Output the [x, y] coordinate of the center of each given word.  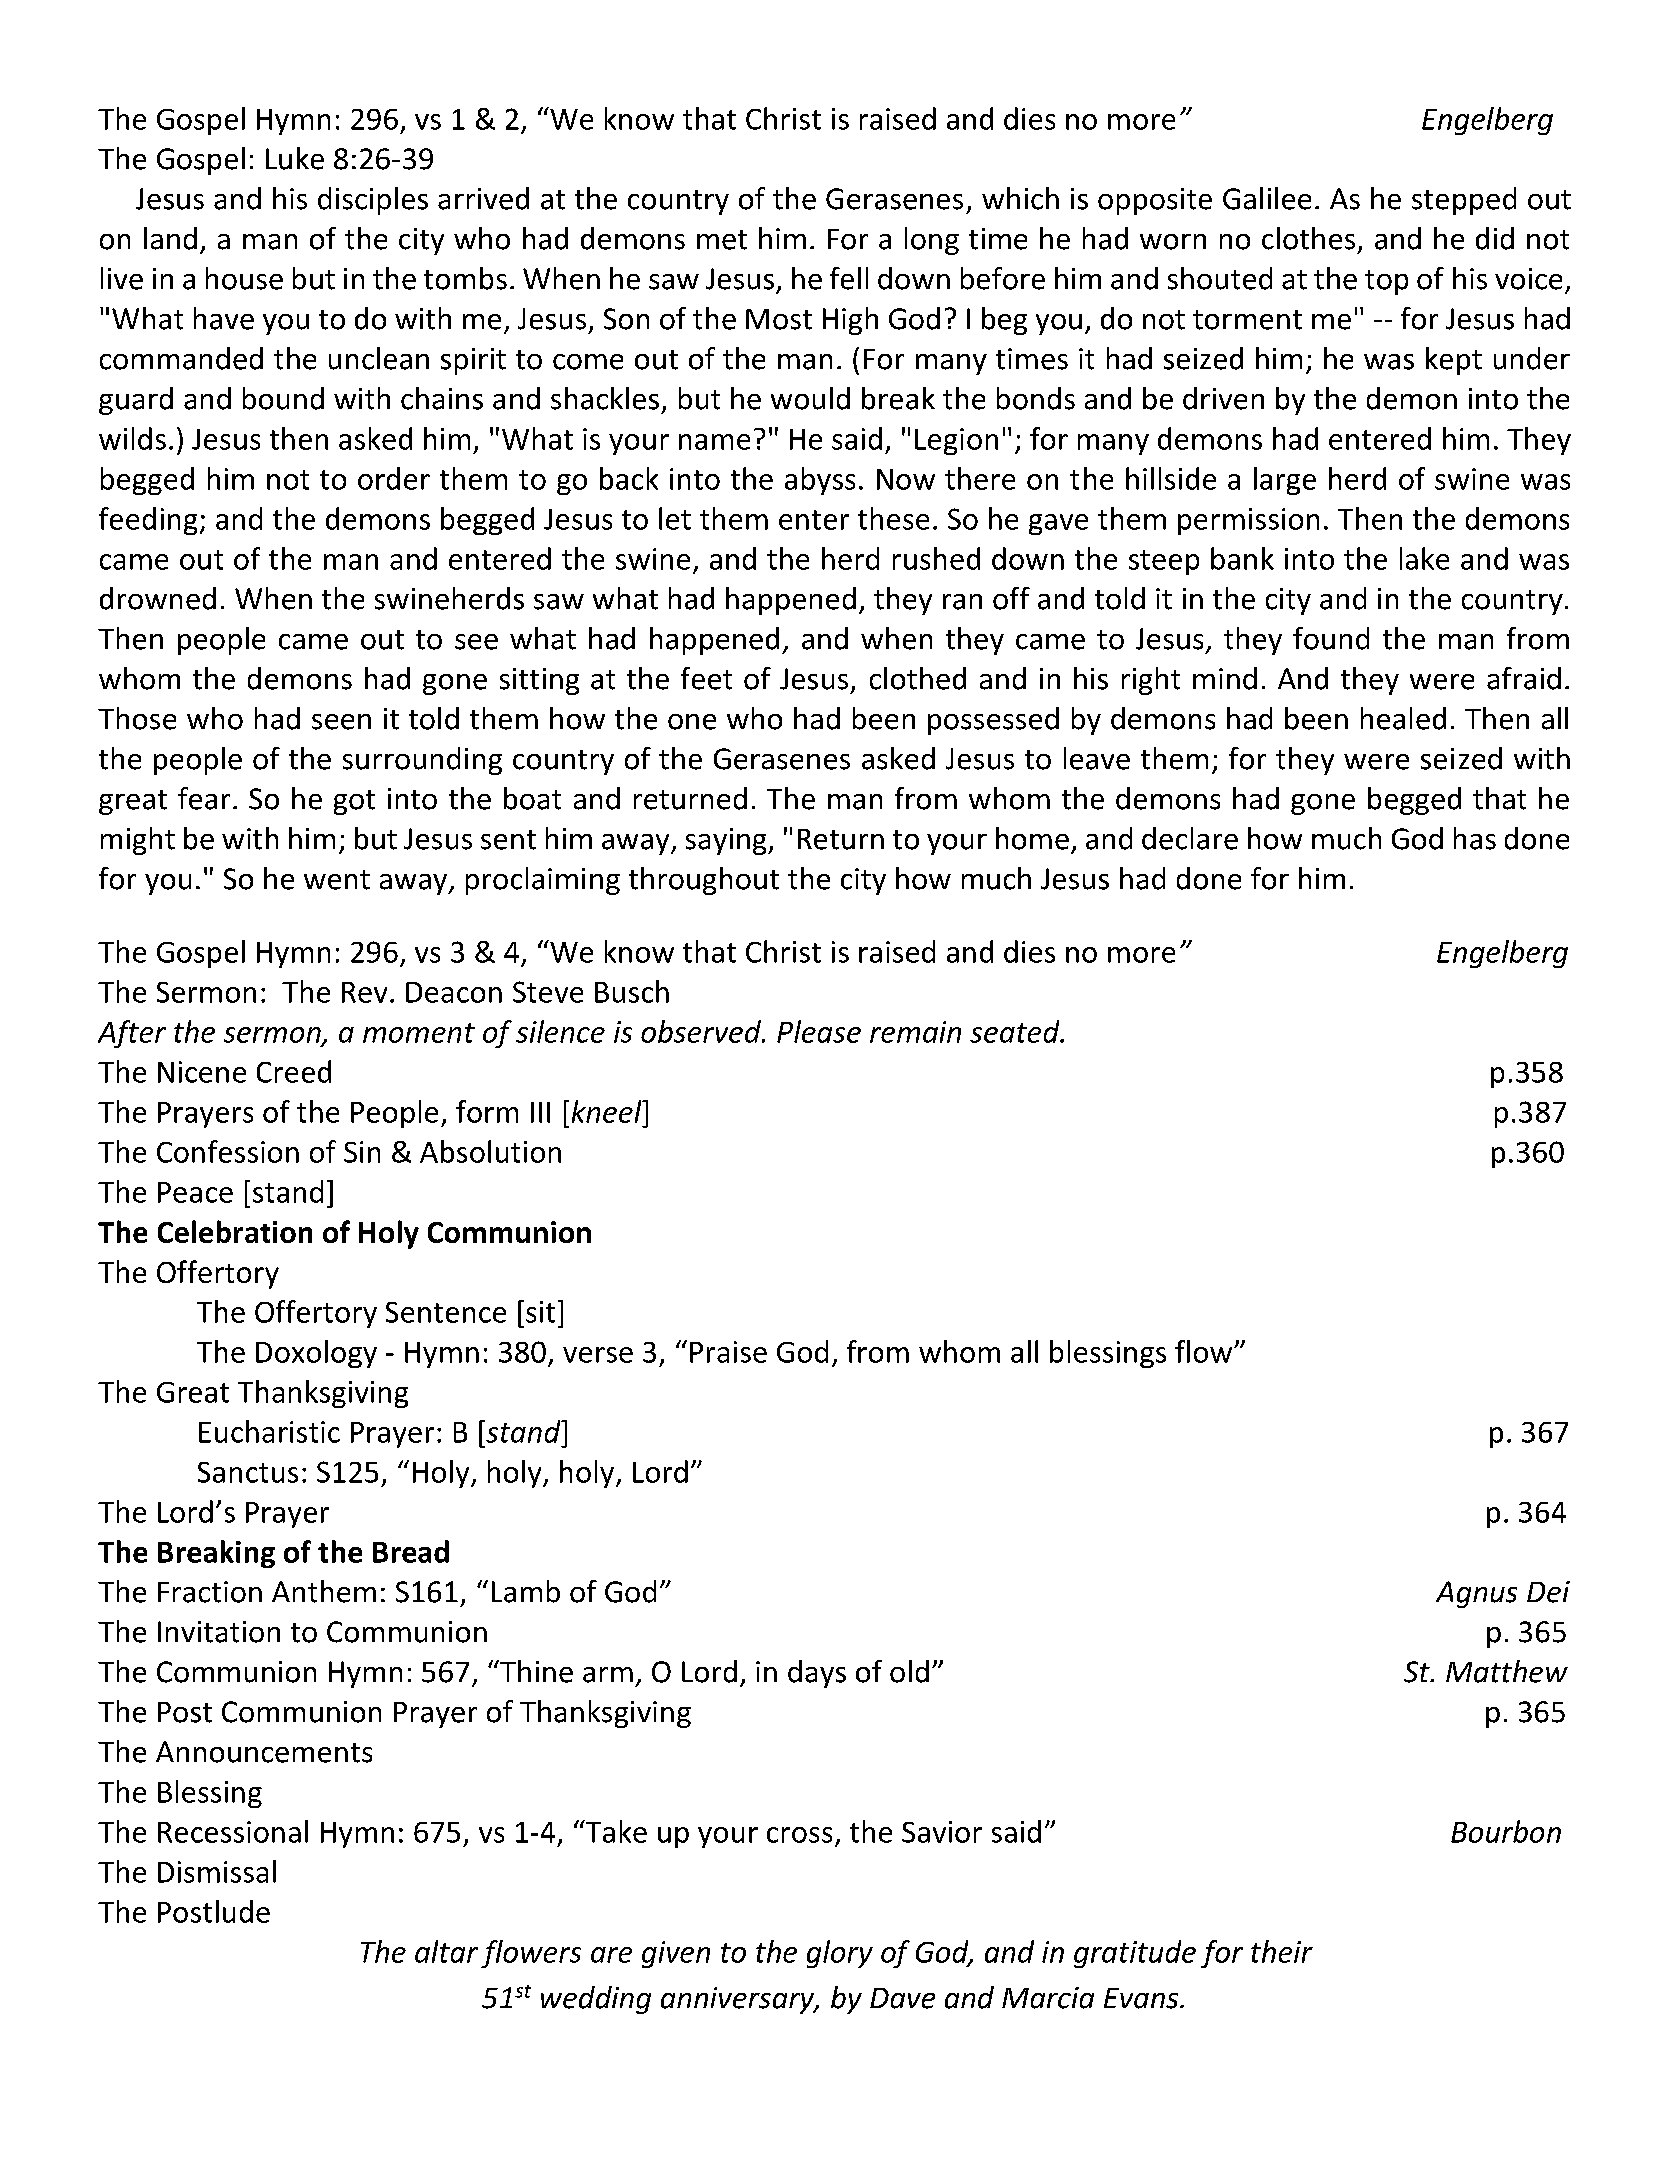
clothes [1308, 238]
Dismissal [217, 1871]
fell [849, 278]
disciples [373, 201]
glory [840, 1954]
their [1282, 1951]
